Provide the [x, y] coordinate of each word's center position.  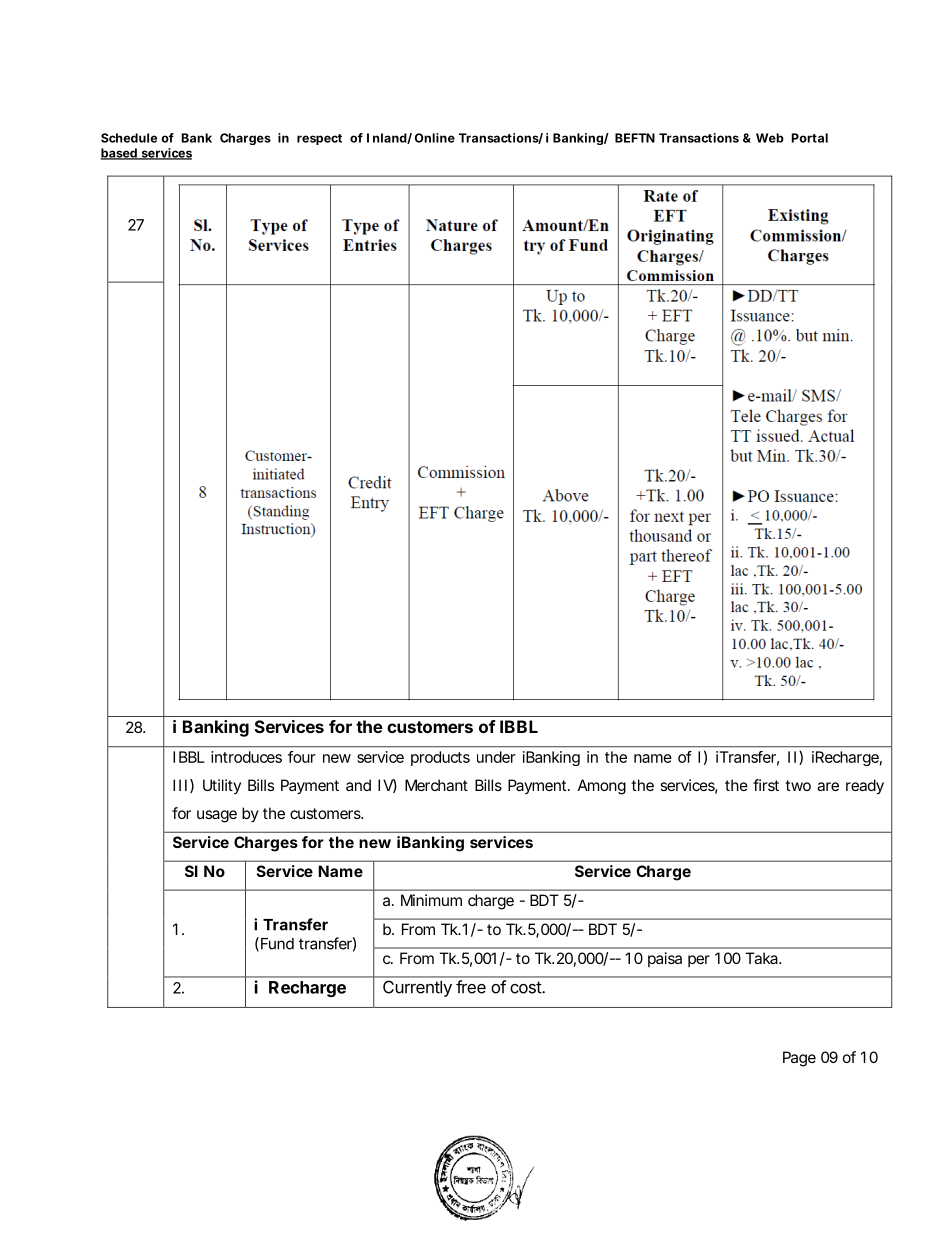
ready [865, 787]
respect [319, 139]
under [496, 757]
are [828, 786]
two [798, 785]
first [766, 785]
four [302, 757]
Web [770, 138]
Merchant [436, 785]
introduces [246, 757]
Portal [810, 138]
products [440, 758]
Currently [417, 989]
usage [217, 816]
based [119, 154]
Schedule [129, 138]
